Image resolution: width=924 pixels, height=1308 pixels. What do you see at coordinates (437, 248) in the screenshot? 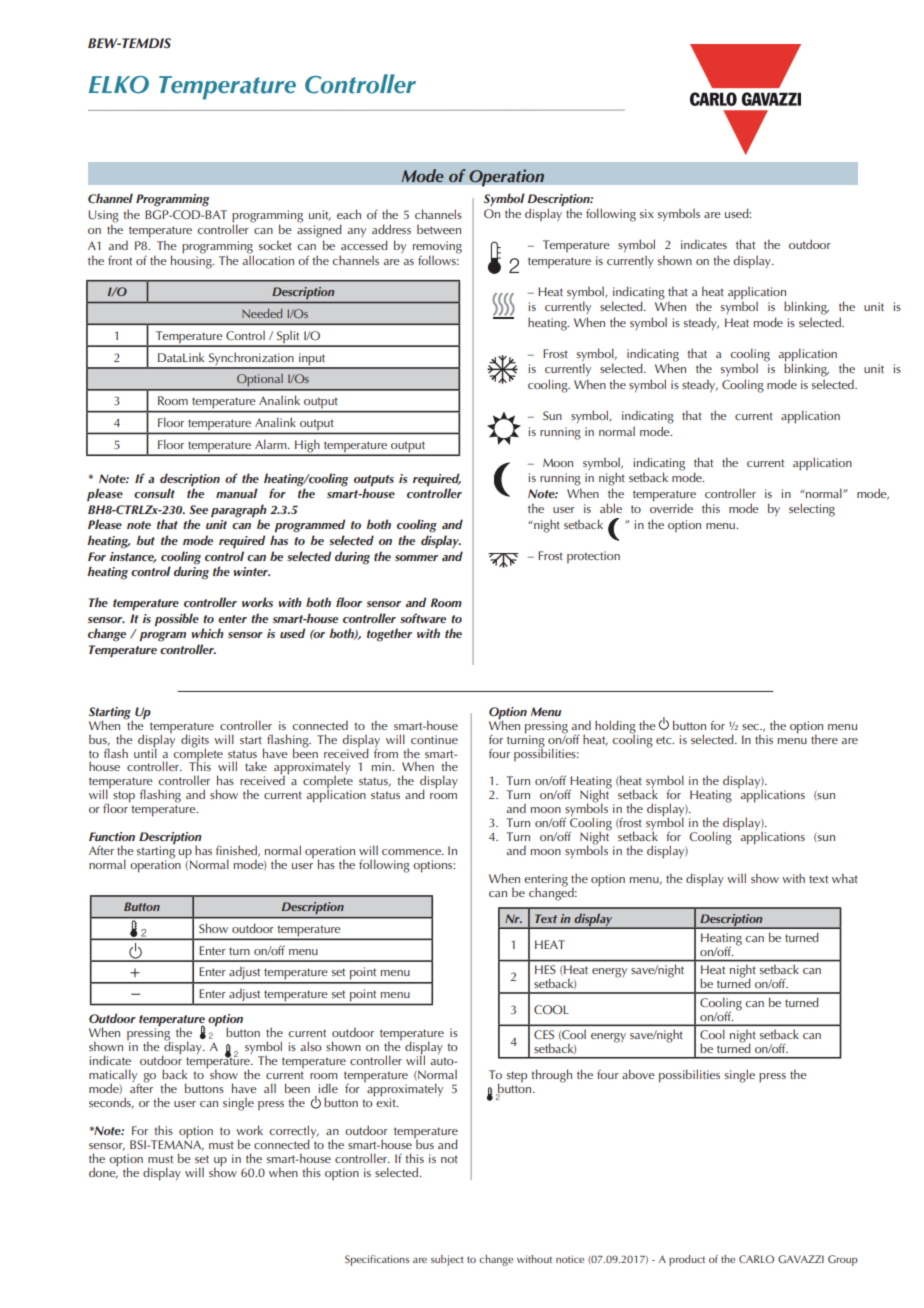
I see `removing` at bounding box center [437, 248].
